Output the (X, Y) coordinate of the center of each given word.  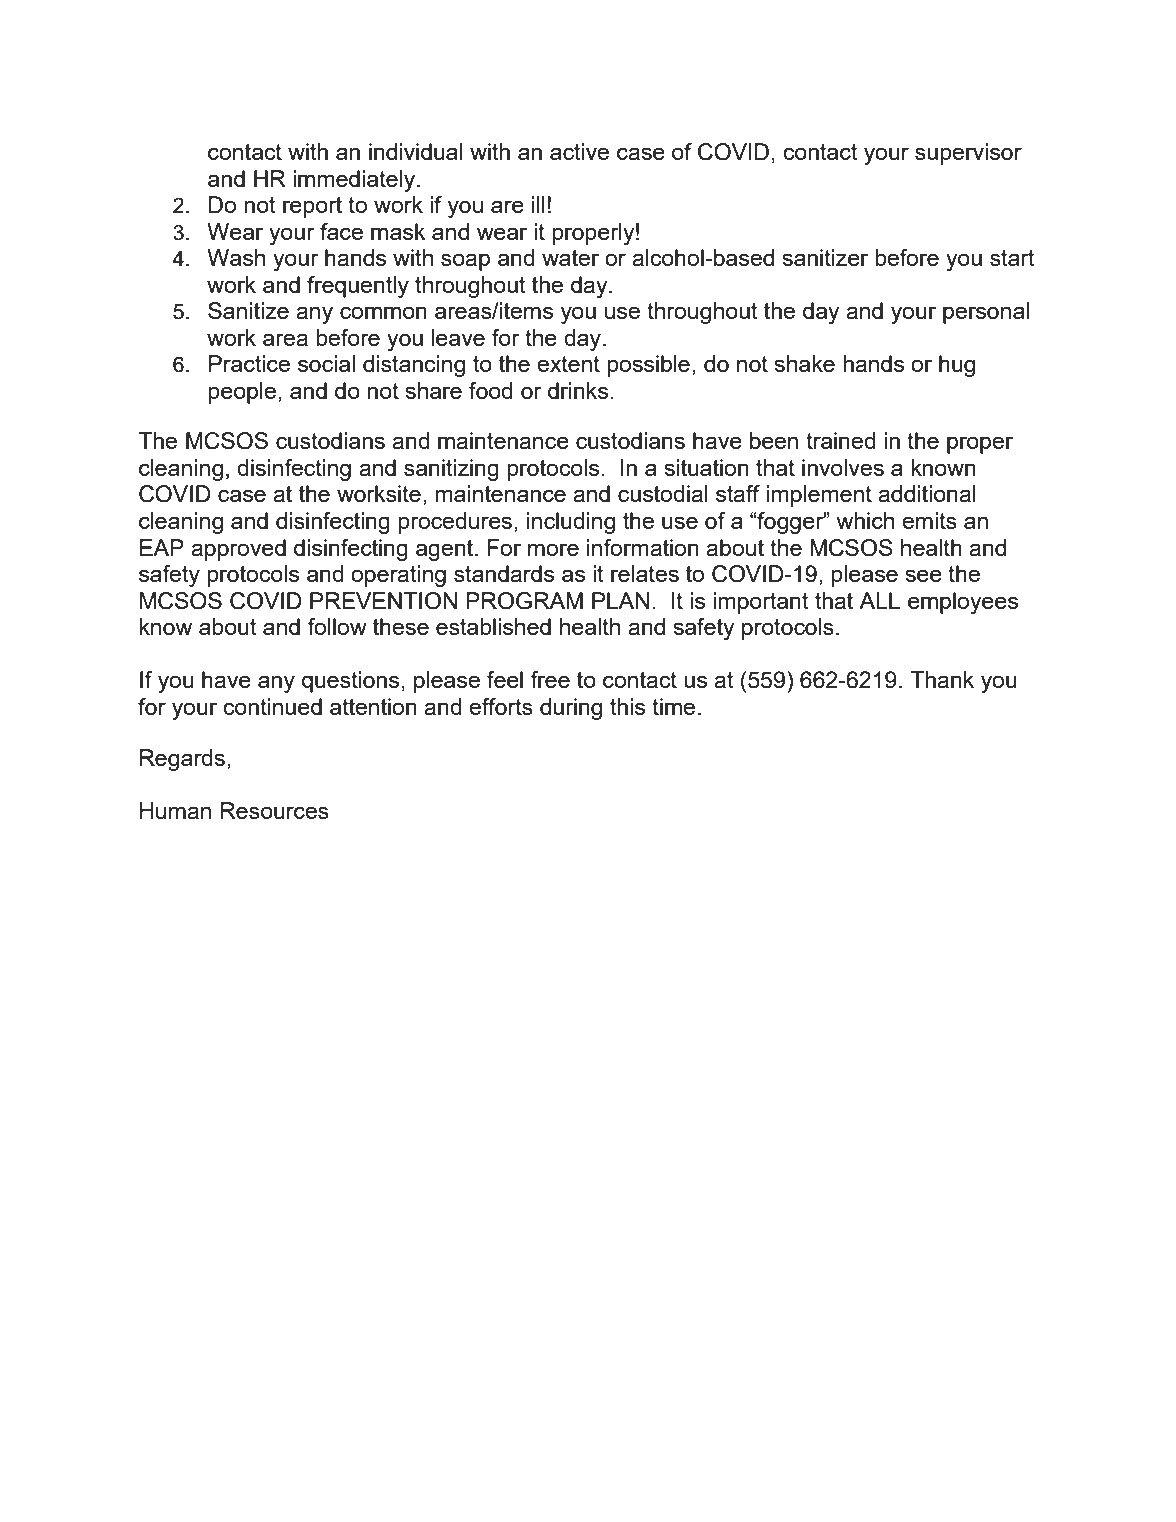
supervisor (968, 154)
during (571, 709)
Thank (942, 679)
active (579, 151)
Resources (274, 810)
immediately (355, 181)
